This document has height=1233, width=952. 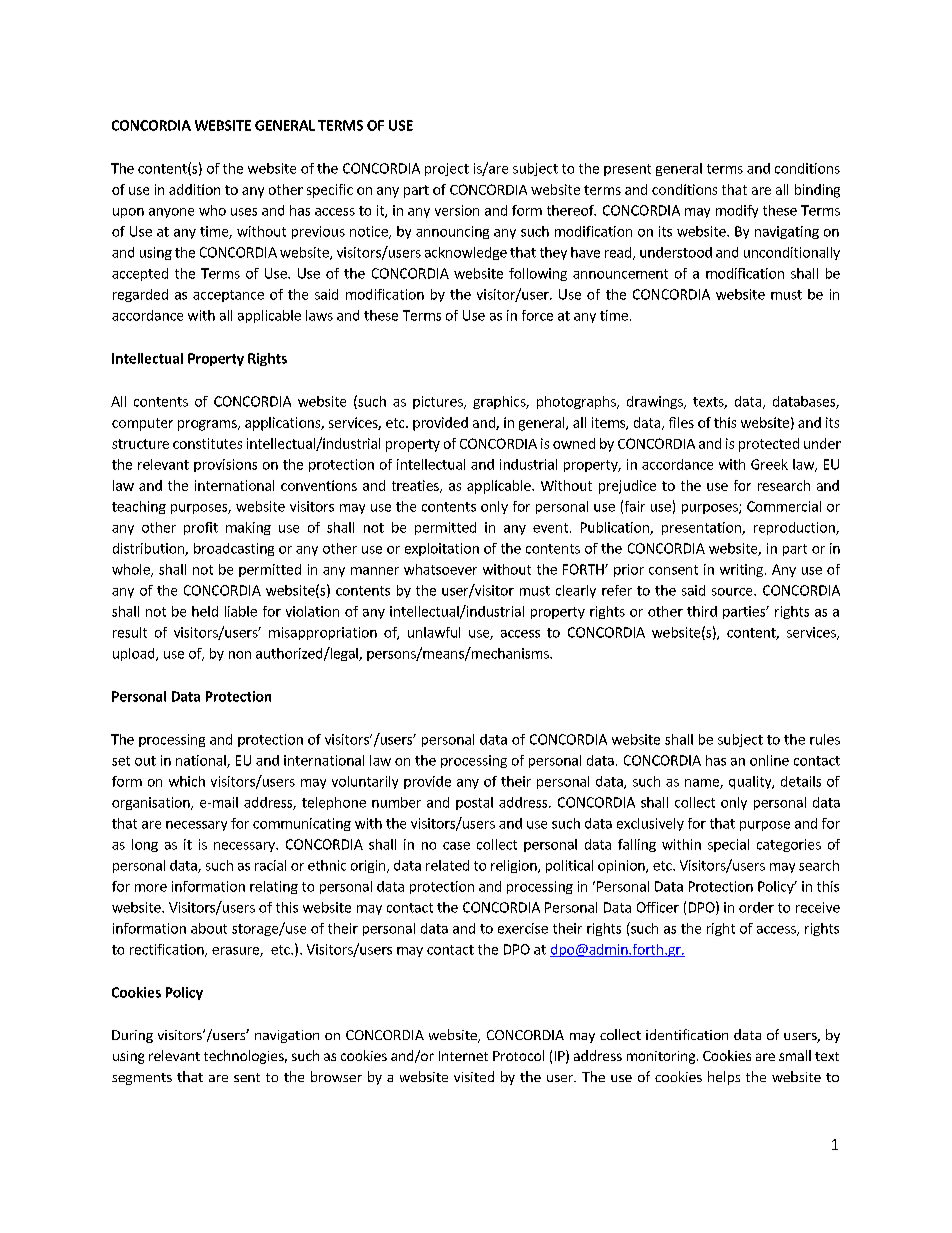 I want to click on unlawful, so click(x=434, y=632).
